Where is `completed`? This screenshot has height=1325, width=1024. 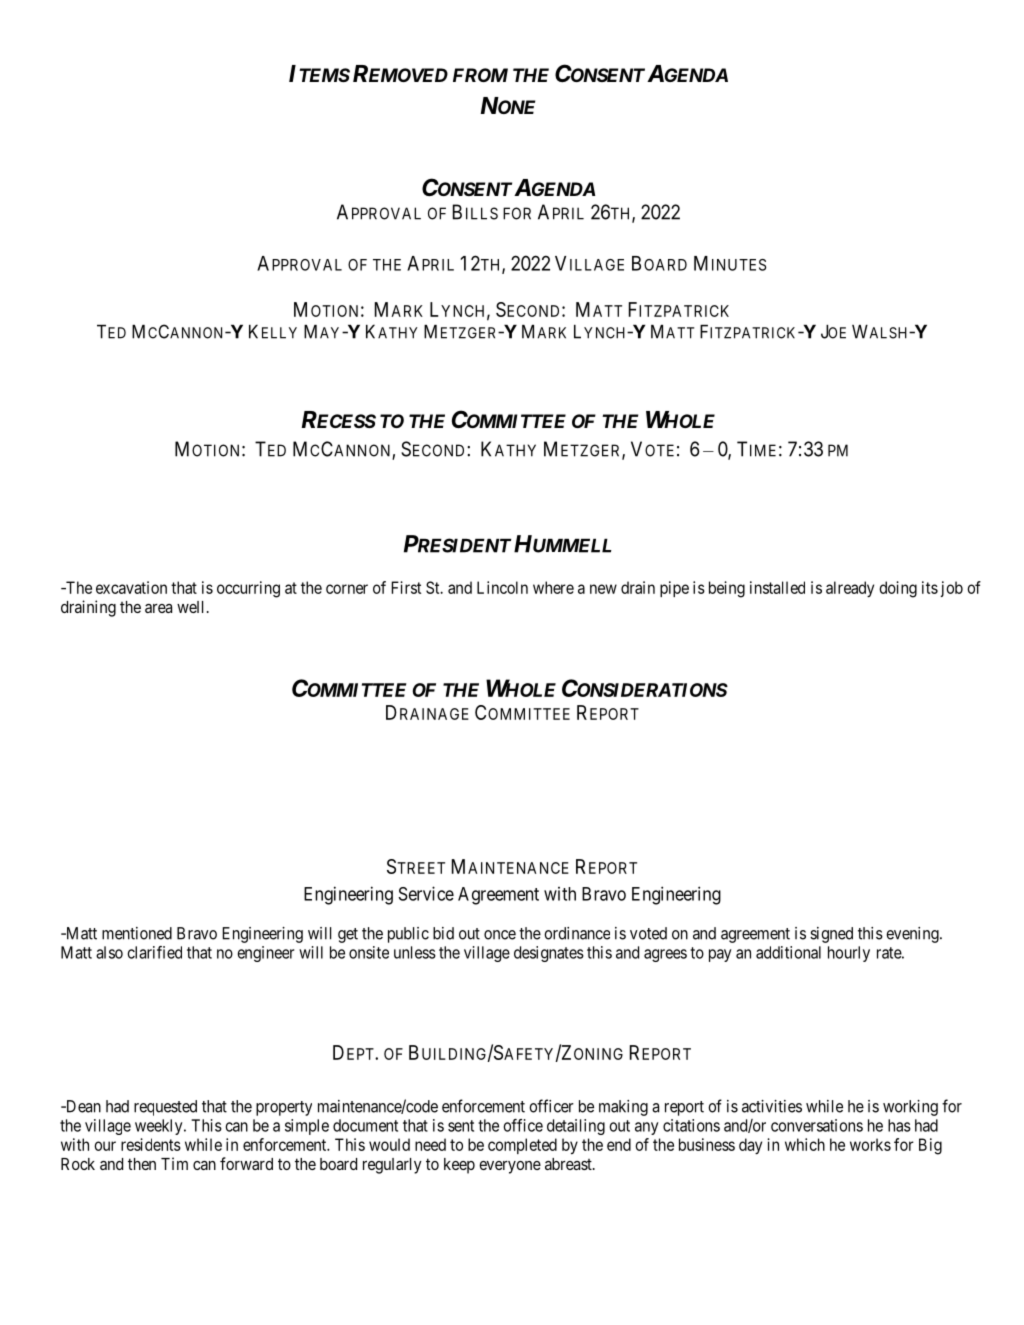 completed is located at coordinates (522, 1146).
